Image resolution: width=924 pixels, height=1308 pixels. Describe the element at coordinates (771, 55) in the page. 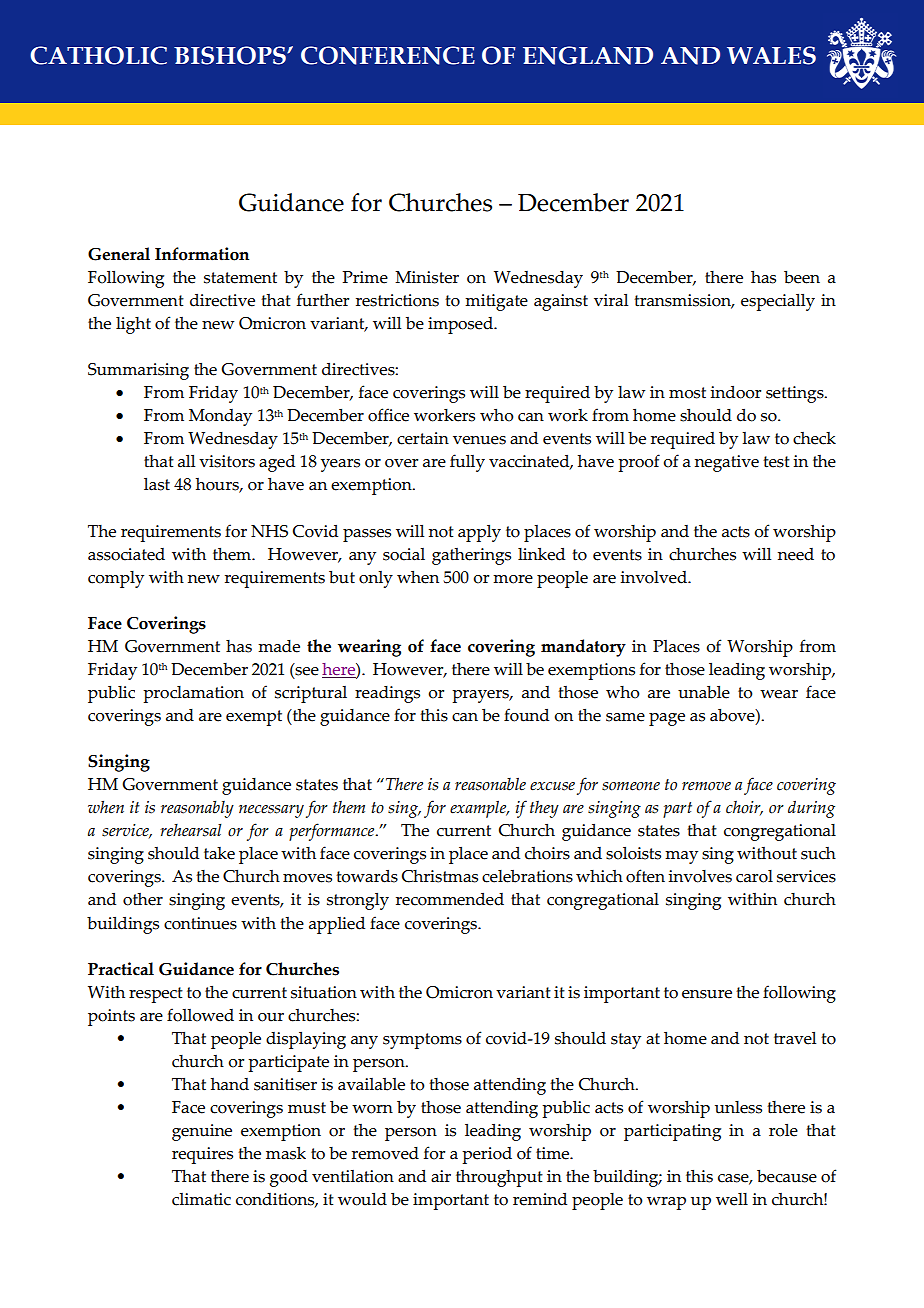

I see `WALES` at that location.
